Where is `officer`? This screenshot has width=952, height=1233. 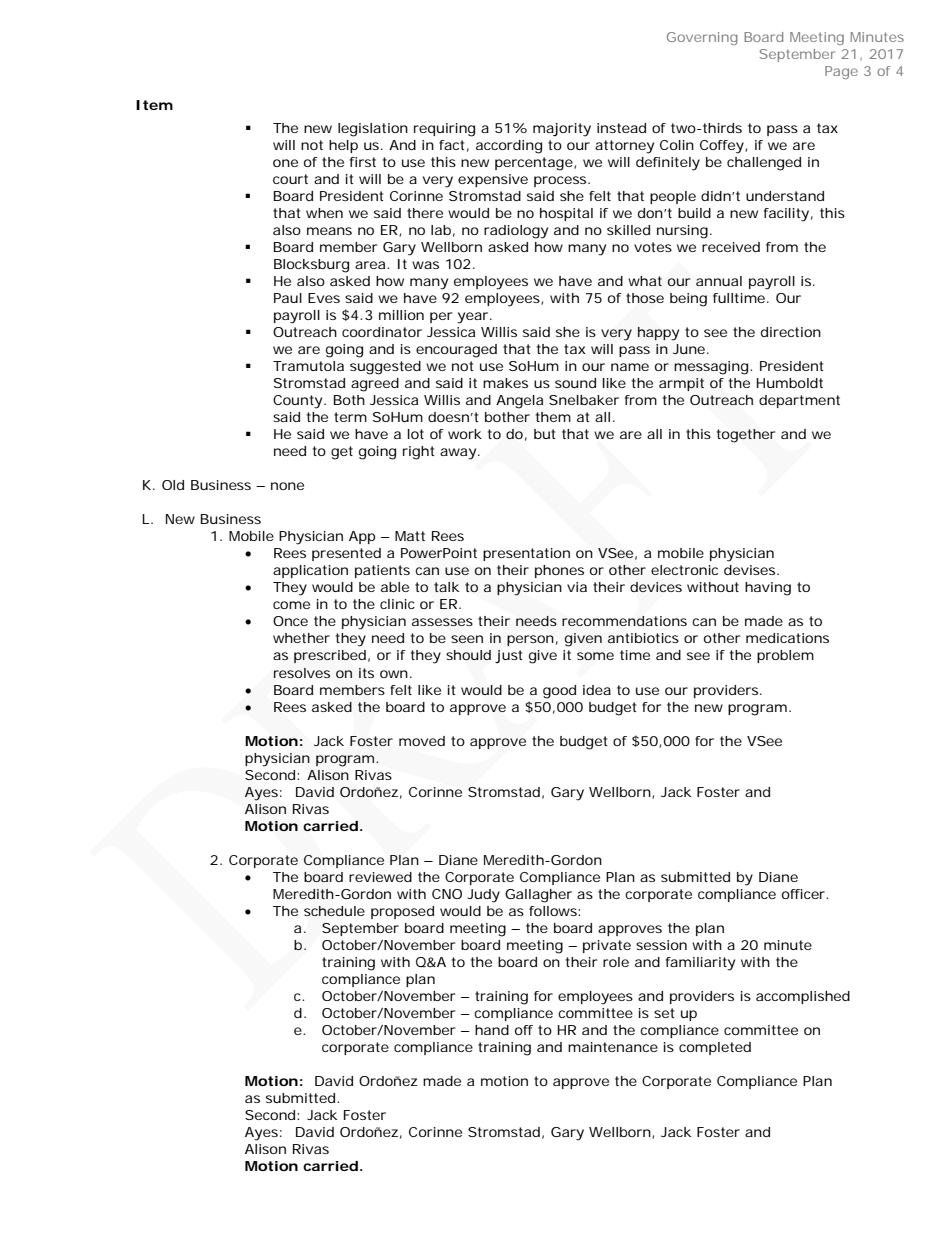 officer is located at coordinates (804, 894).
